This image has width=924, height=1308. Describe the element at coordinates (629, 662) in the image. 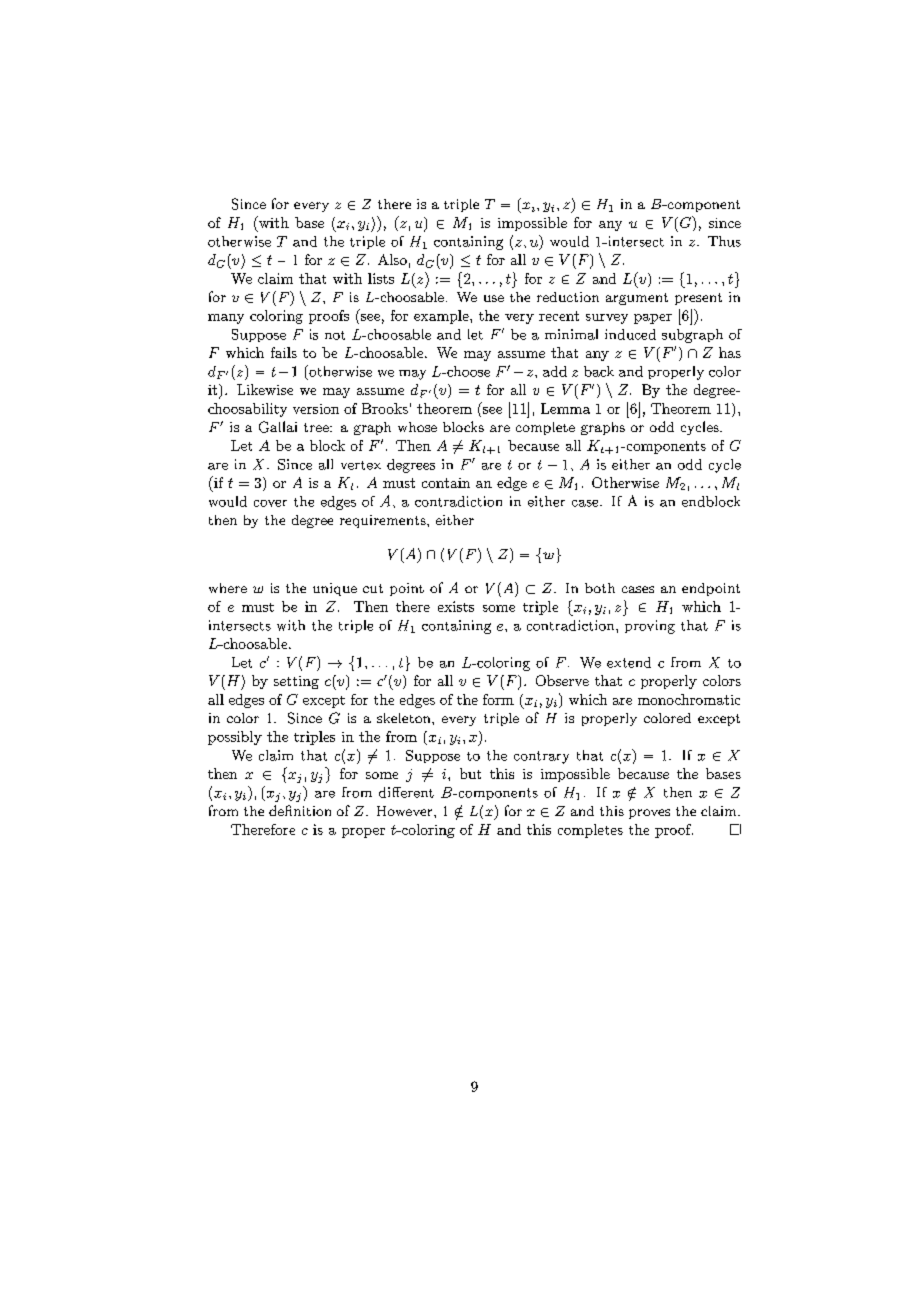

I see `extend` at that location.
